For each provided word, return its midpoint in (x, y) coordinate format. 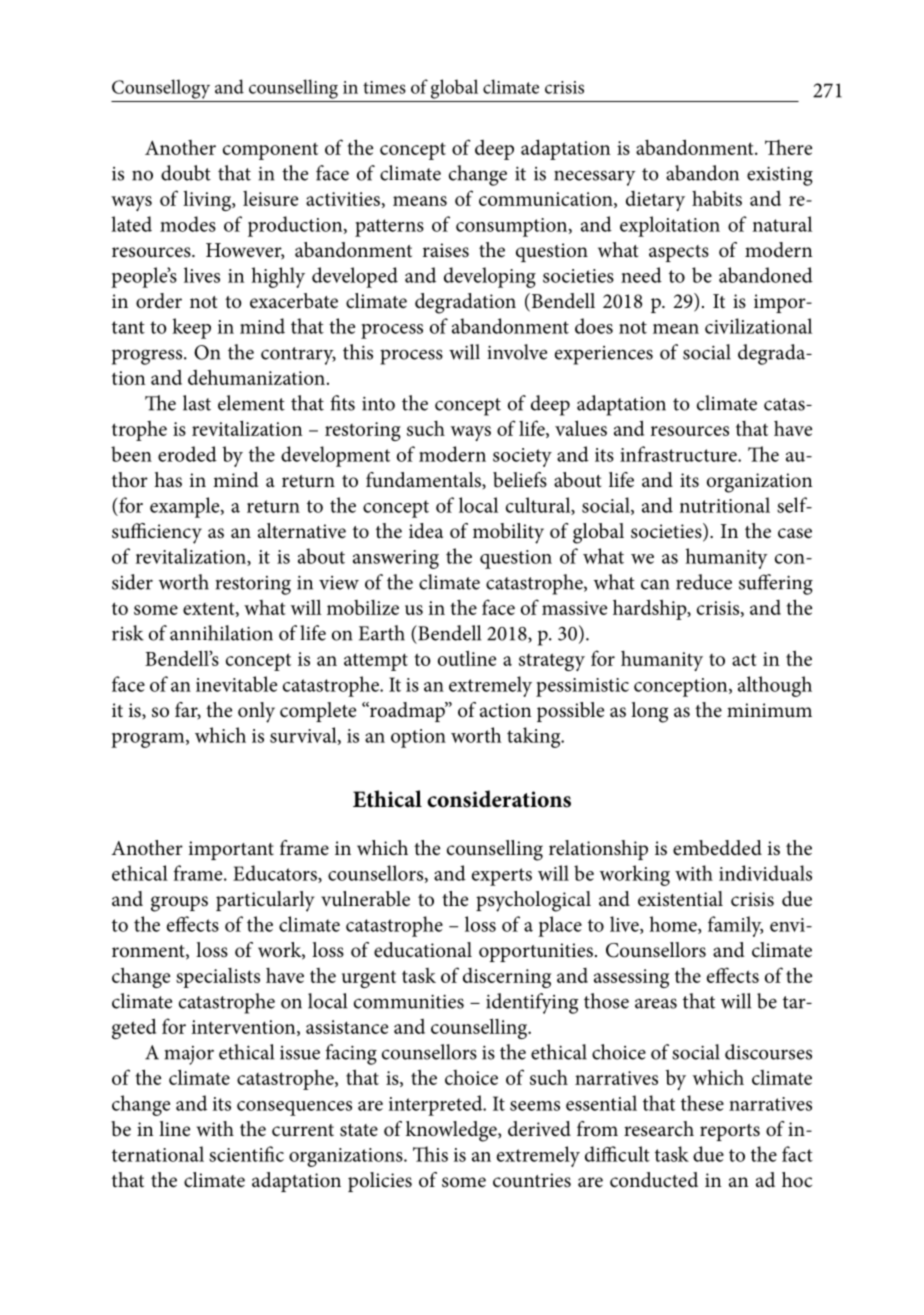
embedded (717, 848)
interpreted (437, 1105)
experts (502, 877)
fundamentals (424, 480)
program (149, 740)
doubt (186, 173)
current (303, 1130)
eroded (187, 454)
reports (730, 1132)
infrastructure (679, 454)
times (384, 87)
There (788, 147)
